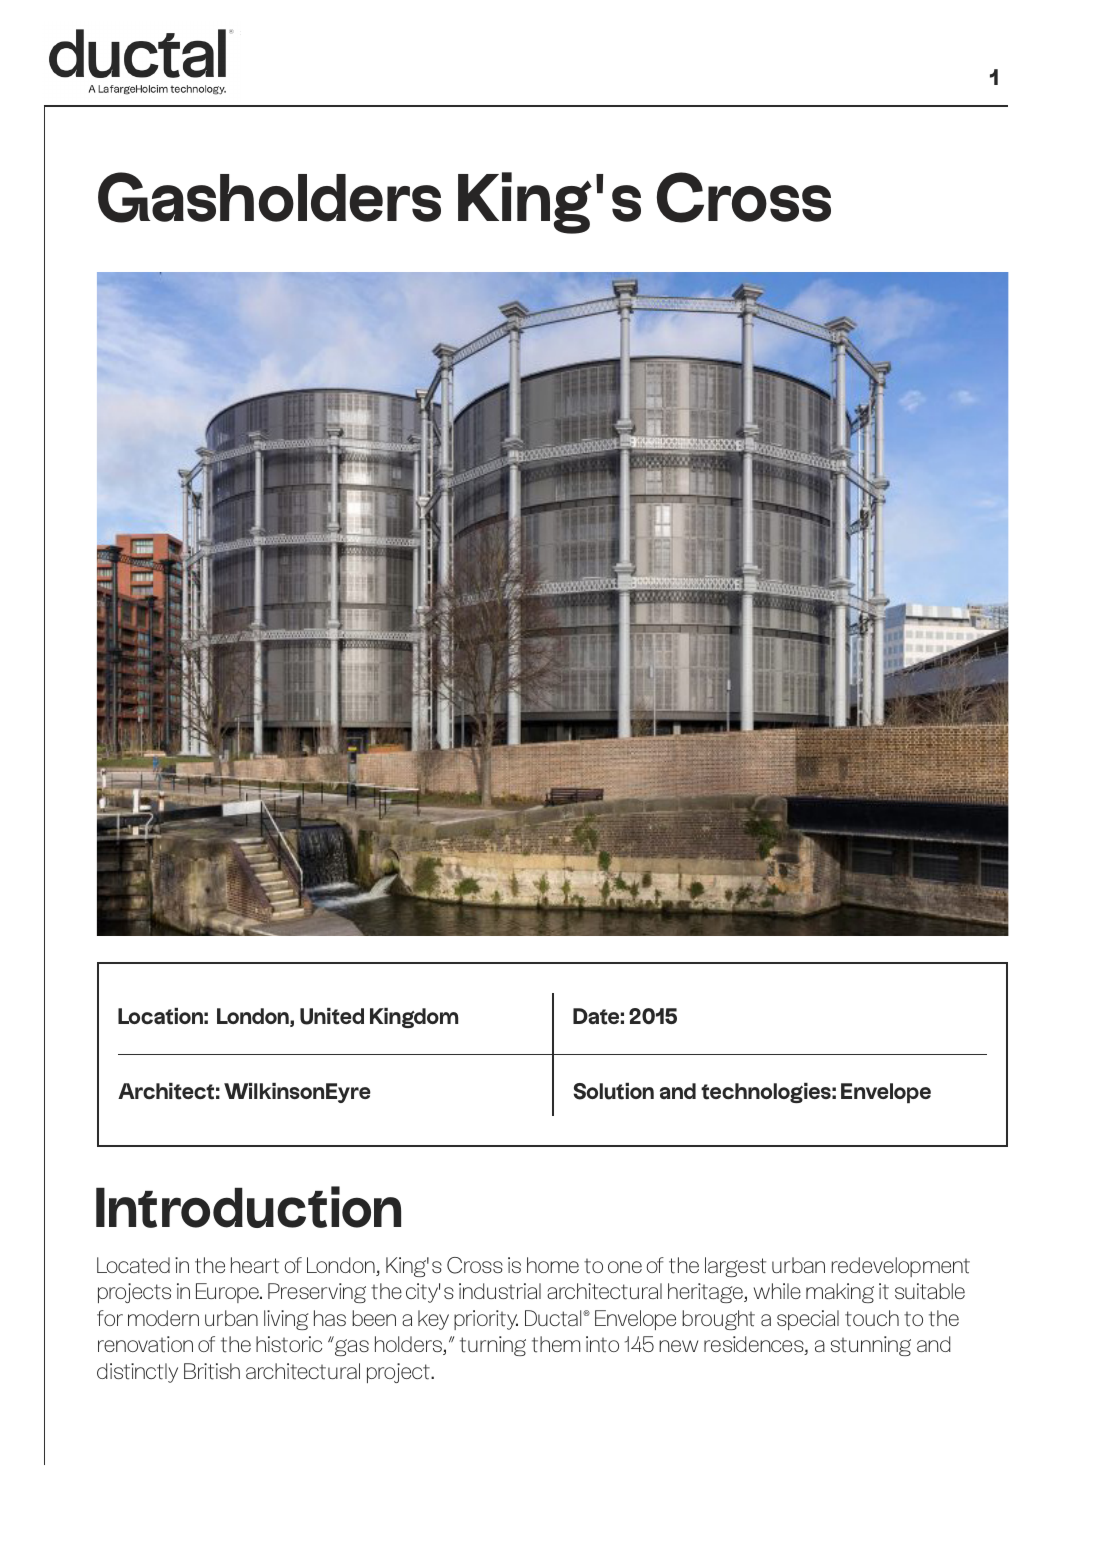 This image has width=1096, height=1550. What do you see at coordinates (614, 1091) in the image?
I see `Solution` at bounding box center [614, 1091].
